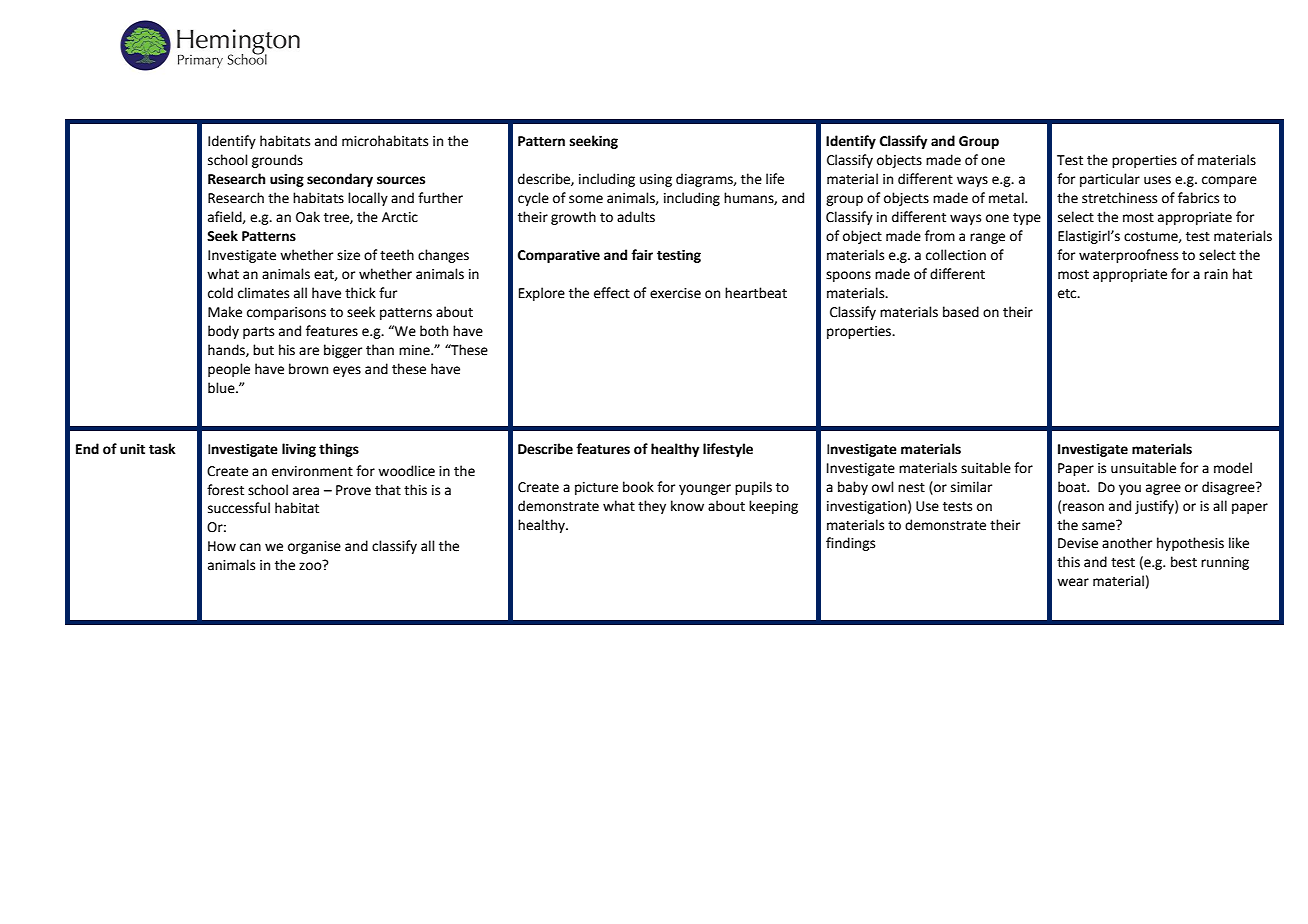 The height and width of the screenshot is (924, 1308). What do you see at coordinates (1110, 180) in the screenshot?
I see `particular` at bounding box center [1110, 180].
